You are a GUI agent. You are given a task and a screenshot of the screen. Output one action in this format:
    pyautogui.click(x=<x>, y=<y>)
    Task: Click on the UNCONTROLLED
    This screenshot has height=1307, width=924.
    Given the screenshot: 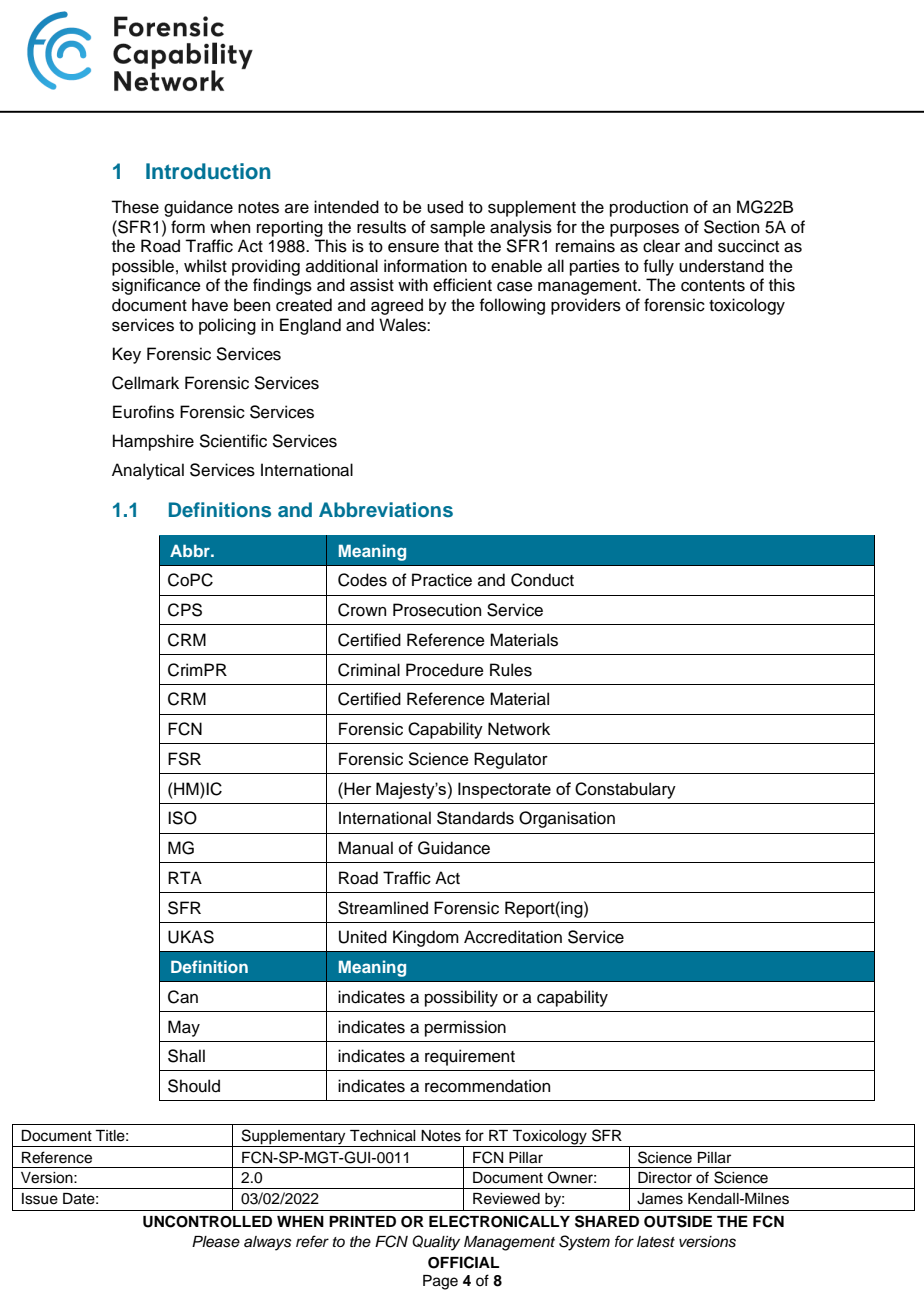 What is the action you would take?
    pyautogui.click(x=207, y=1221)
